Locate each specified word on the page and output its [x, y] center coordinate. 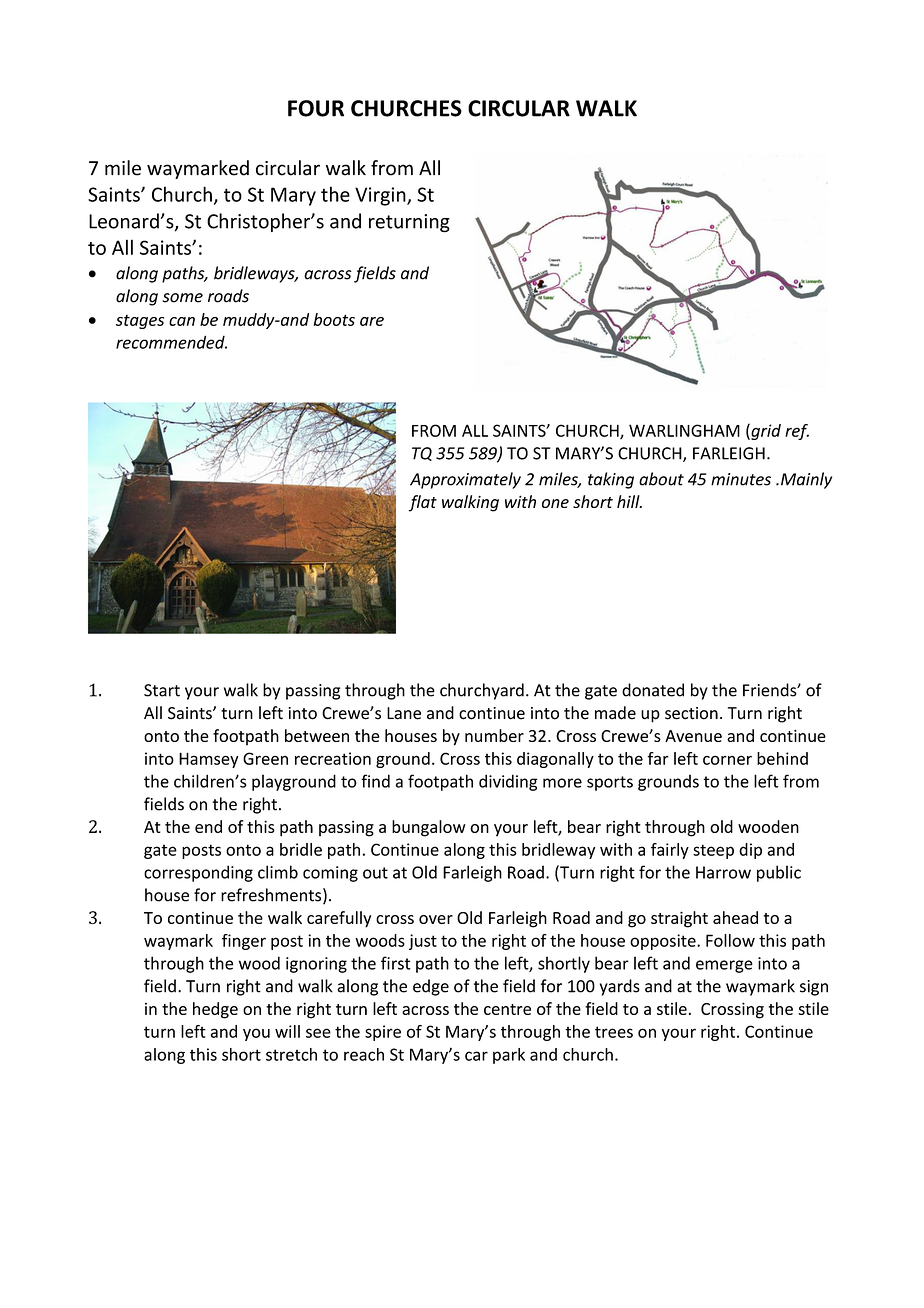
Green [265, 758]
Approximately [465, 480]
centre [507, 1009]
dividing [508, 782]
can [182, 321]
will [287, 1031]
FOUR [316, 108]
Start [162, 690]
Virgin [381, 196]
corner [727, 760]
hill [629, 501]
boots [334, 319]
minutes [741, 479]
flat [422, 503]
